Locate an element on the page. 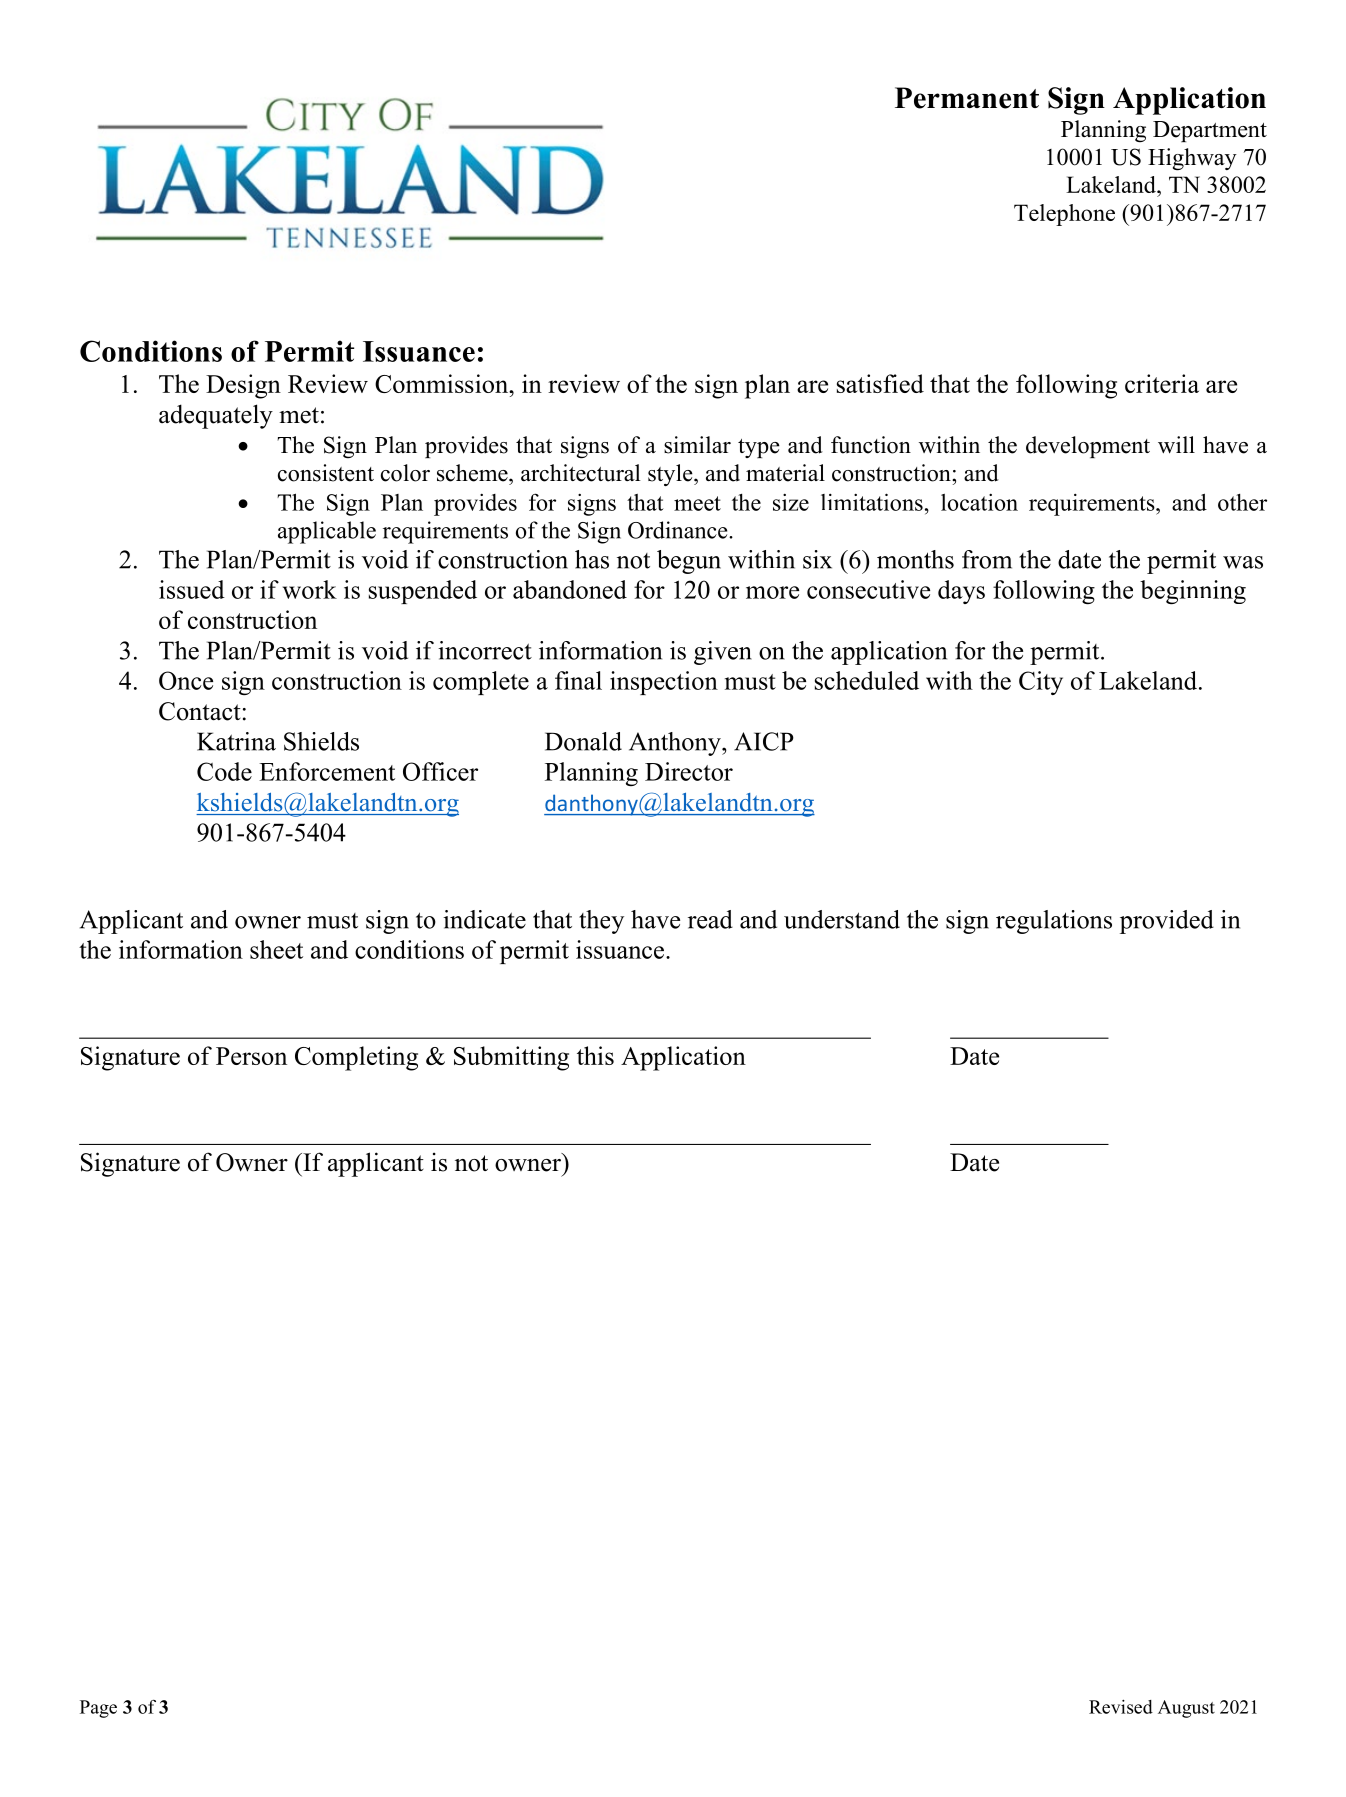 The height and width of the image is (1797, 1346). development is located at coordinates (1088, 447).
